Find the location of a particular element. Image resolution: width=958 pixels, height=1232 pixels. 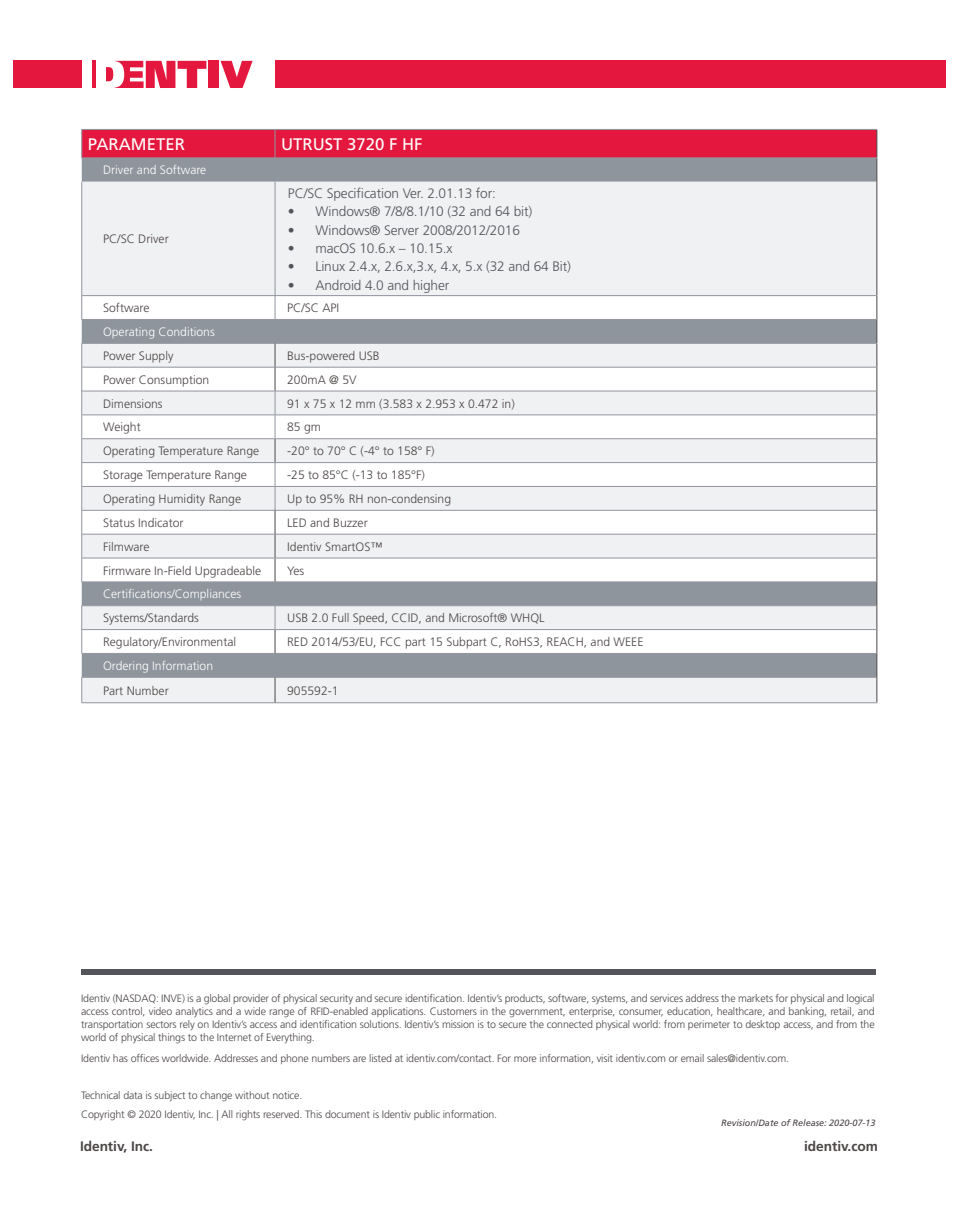

products is located at coordinates (525, 999).
